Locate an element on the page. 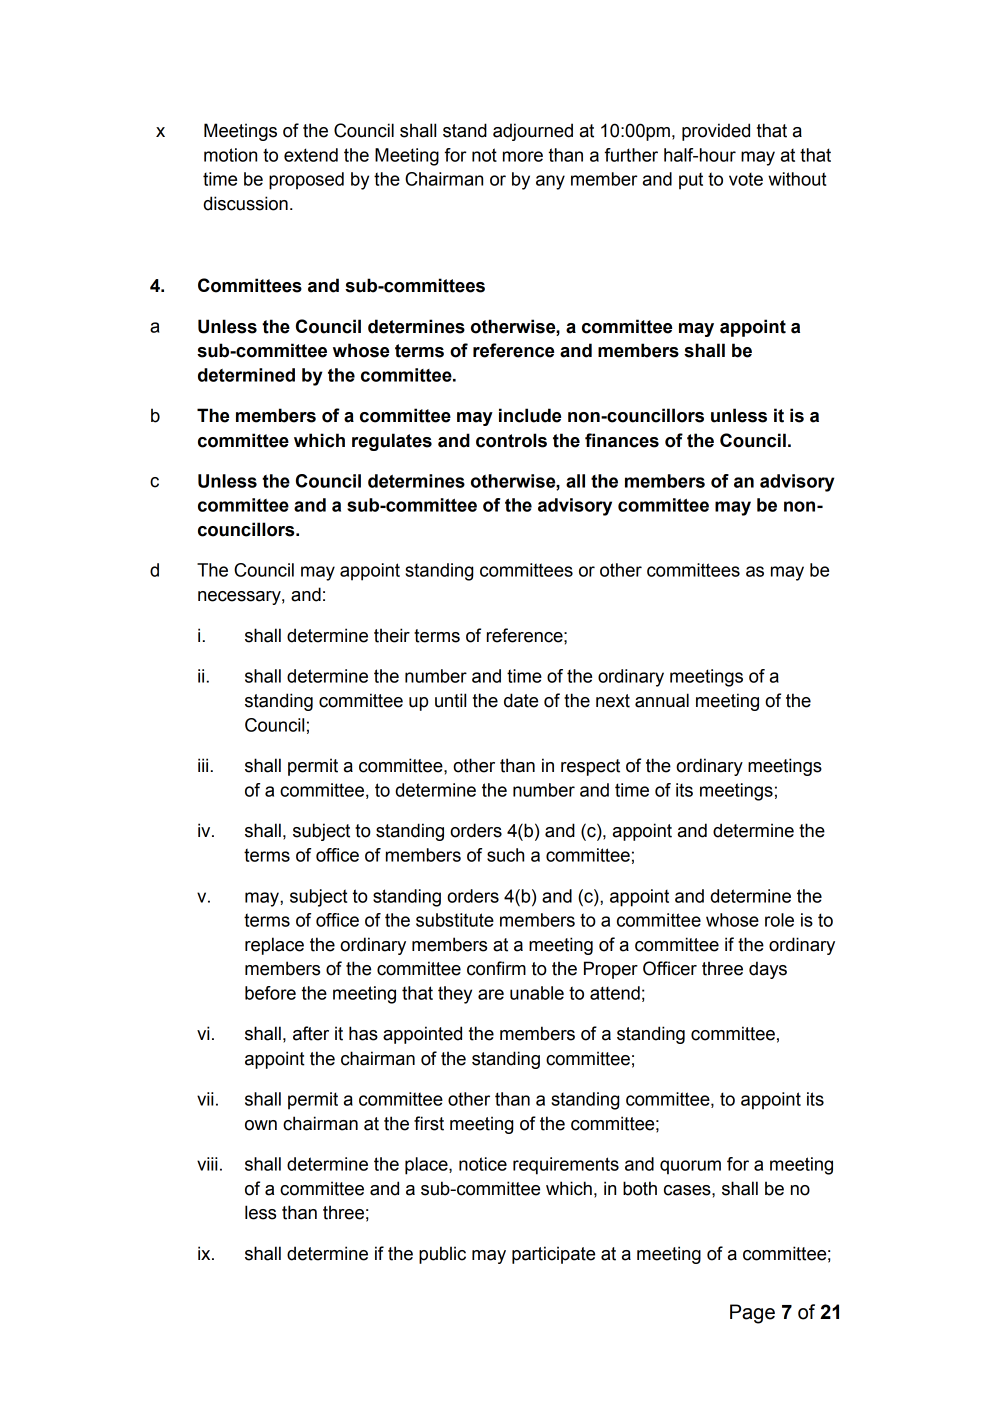  proposed is located at coordinates (306, 181).
